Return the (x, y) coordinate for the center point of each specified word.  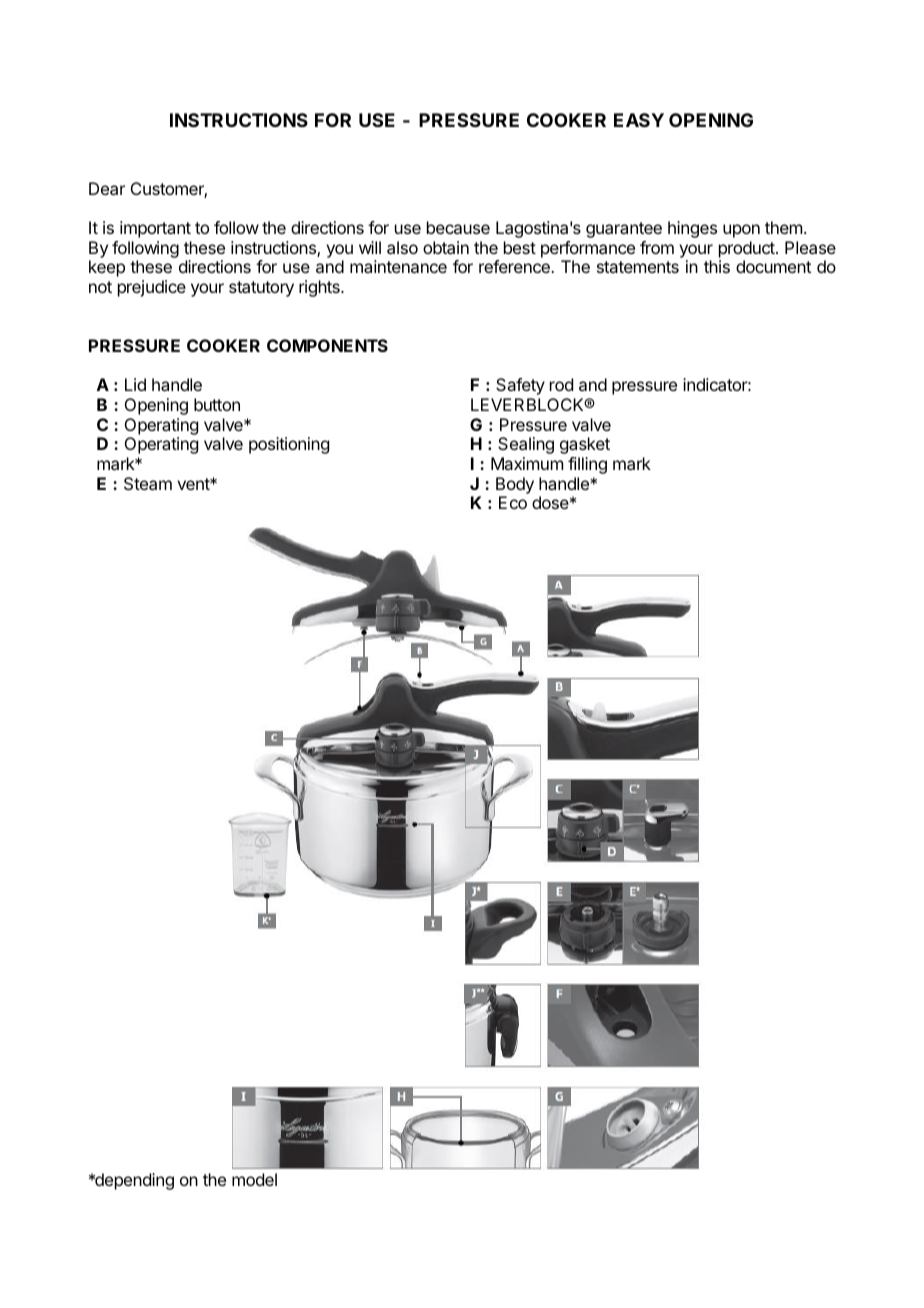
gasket (585, 445)
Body (515, 485)
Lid (135, 384)
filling (587, 465)
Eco (513, 502)
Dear (107, 188)
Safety (520, 386)
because (458, 227)
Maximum (527, 463)
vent (194, 484)
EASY (639, 120)
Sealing (526, 445)
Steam (148, 483)
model (254, 1179)
